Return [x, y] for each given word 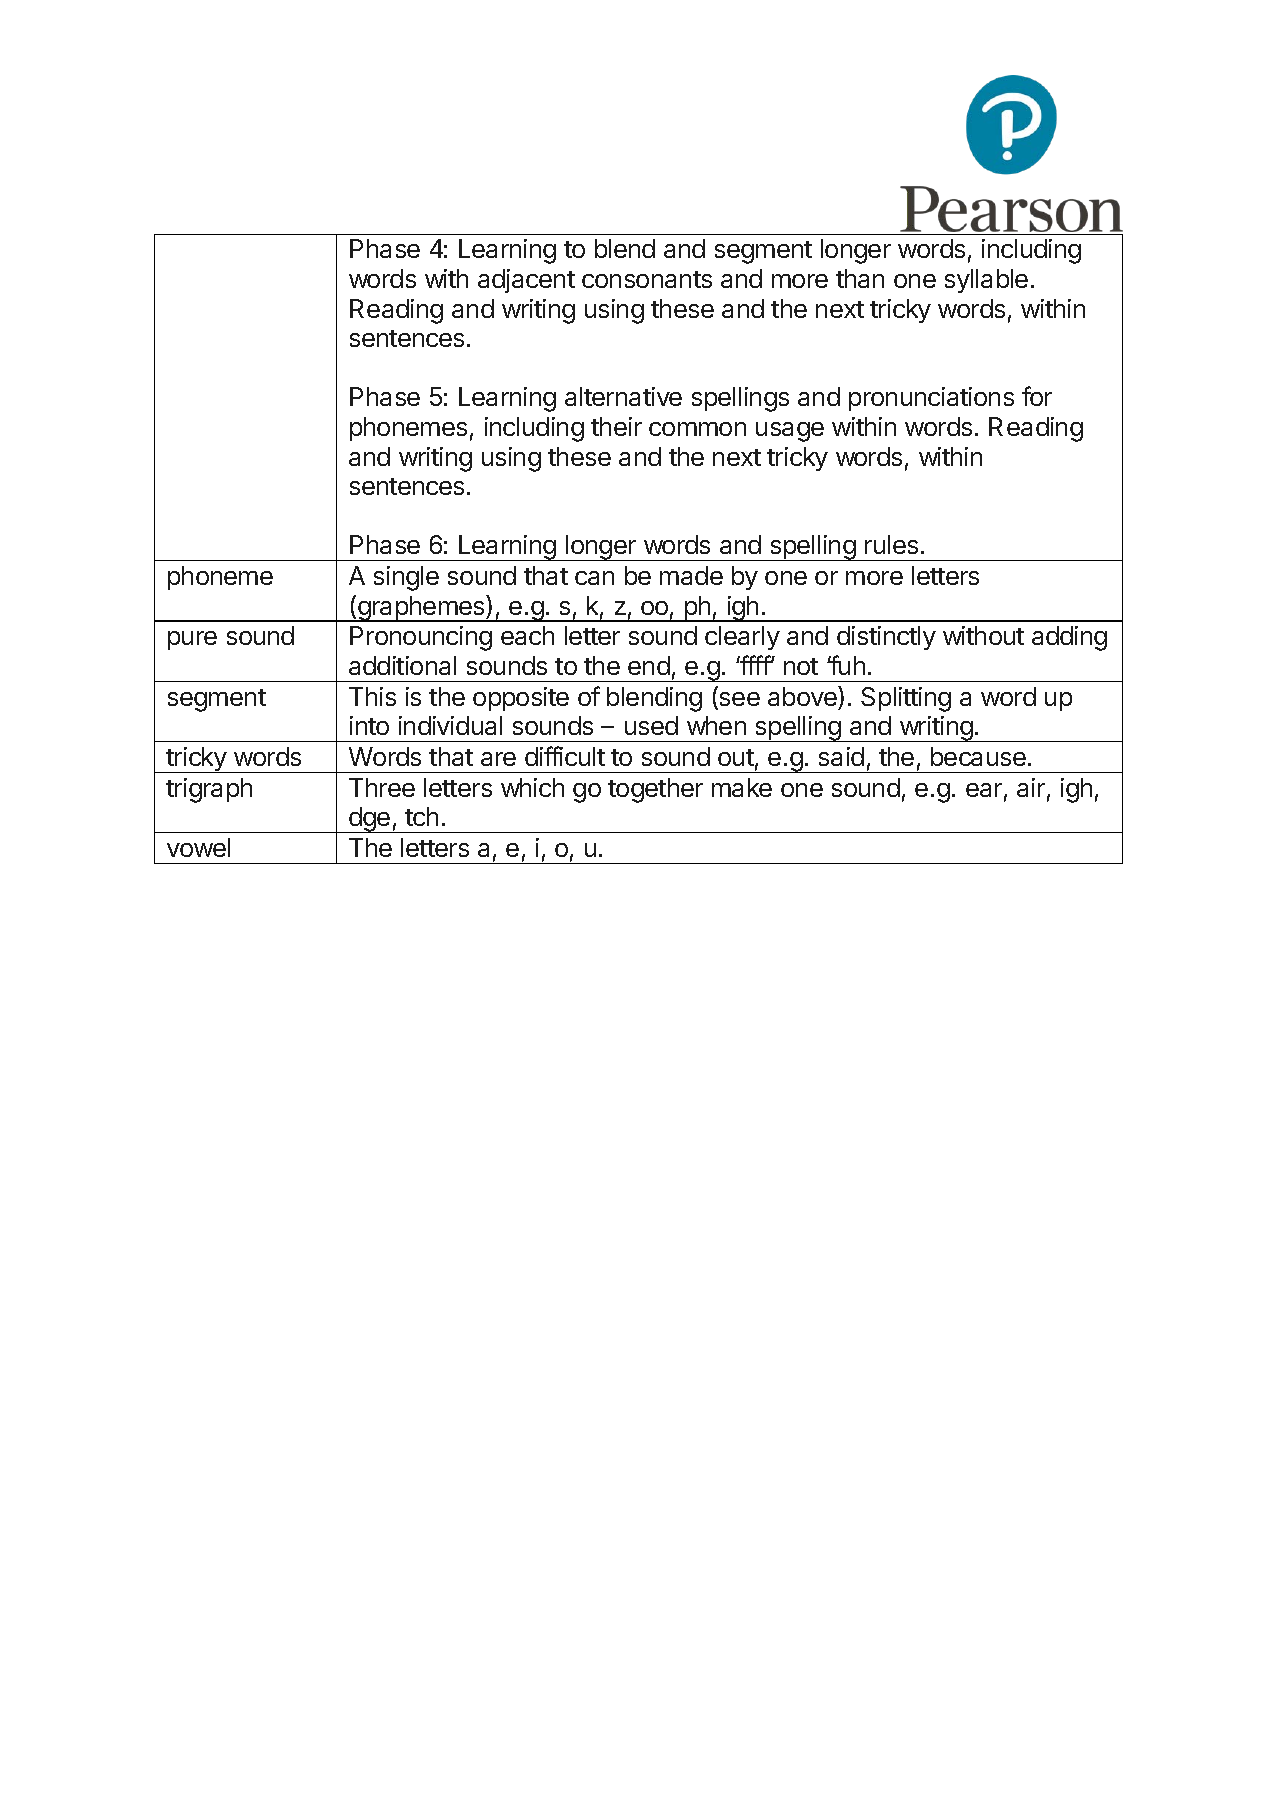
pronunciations [931, 399]
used [651, 725]
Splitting [906, 699]
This [372, 696]
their [616, 426]
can [594, 578]
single [406, 578]
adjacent [526, 281]
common [697, 429]
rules [891, 544]
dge [370, 820]
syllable [986, 281]
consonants [647, 279]
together [655, 790]
